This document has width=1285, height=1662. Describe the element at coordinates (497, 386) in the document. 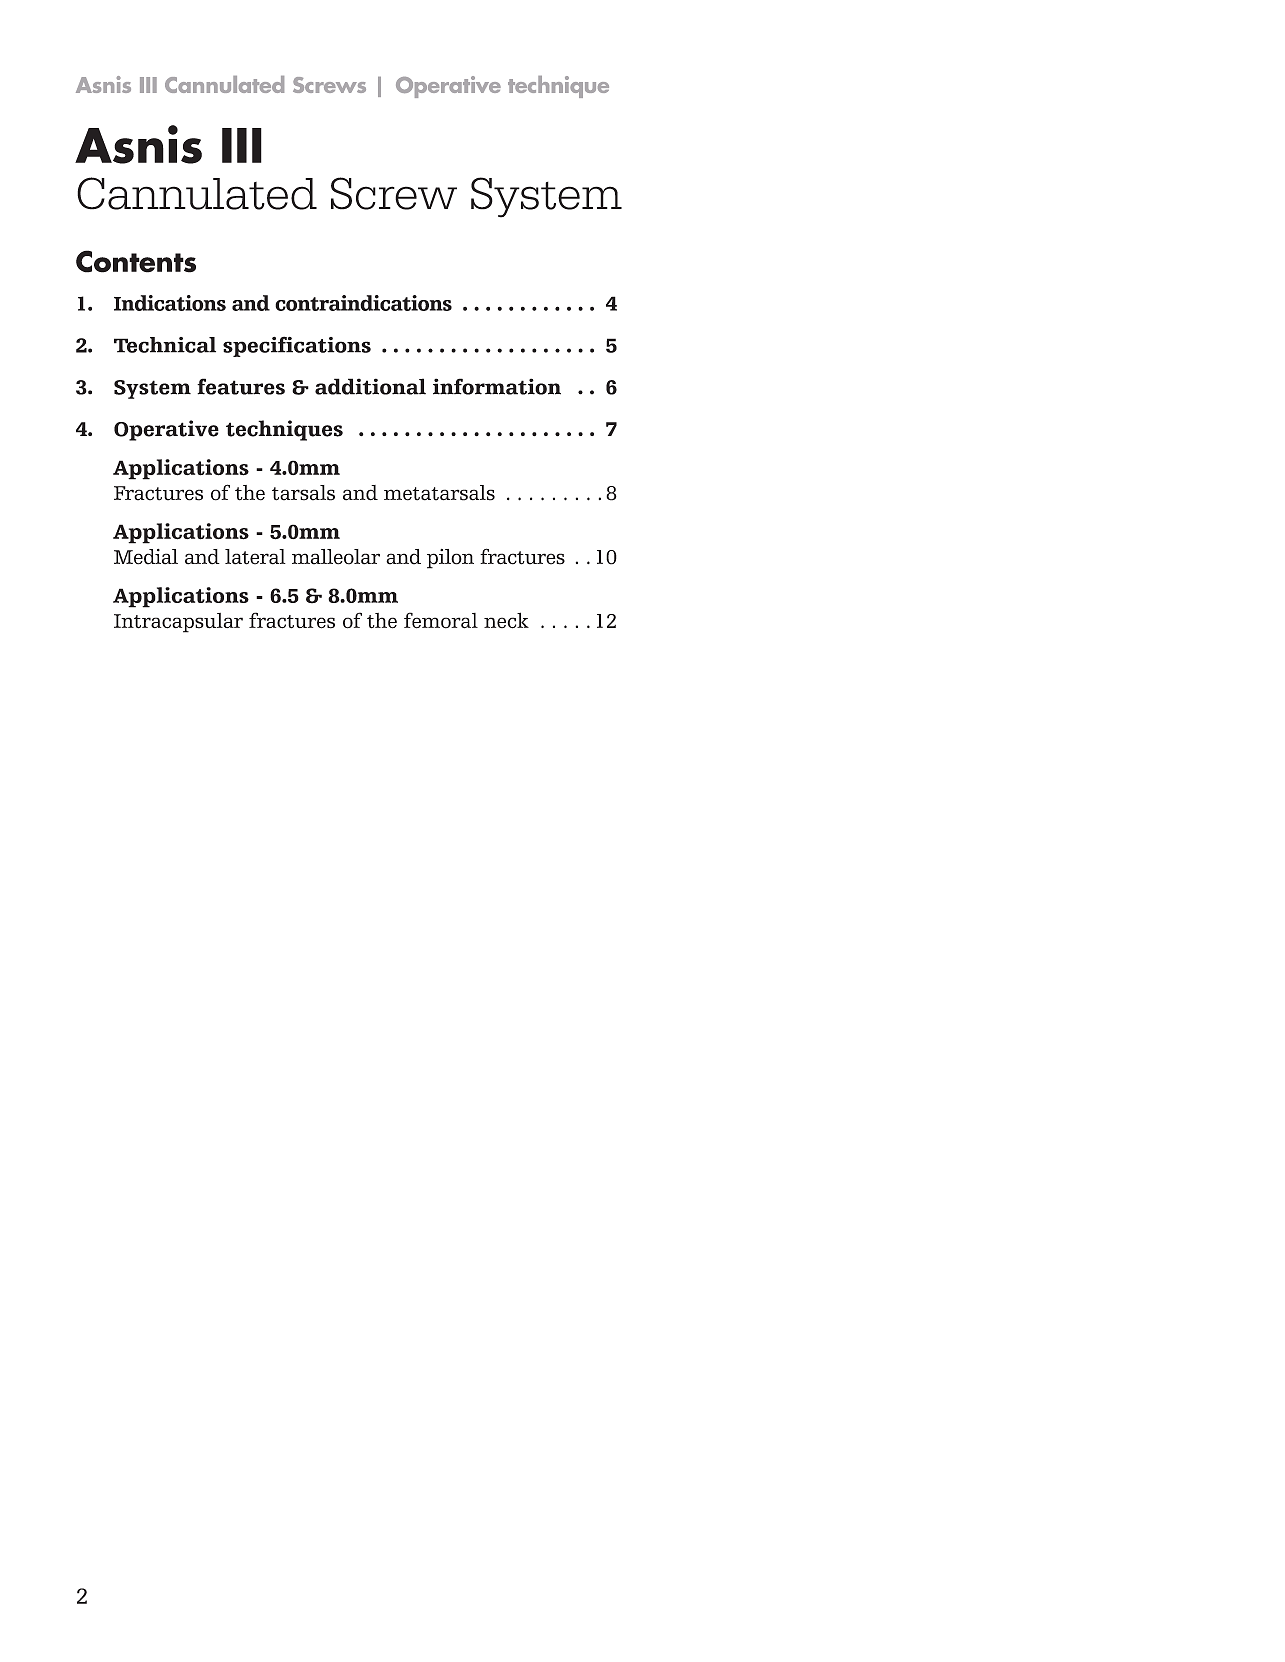

I see `information` at that location.
